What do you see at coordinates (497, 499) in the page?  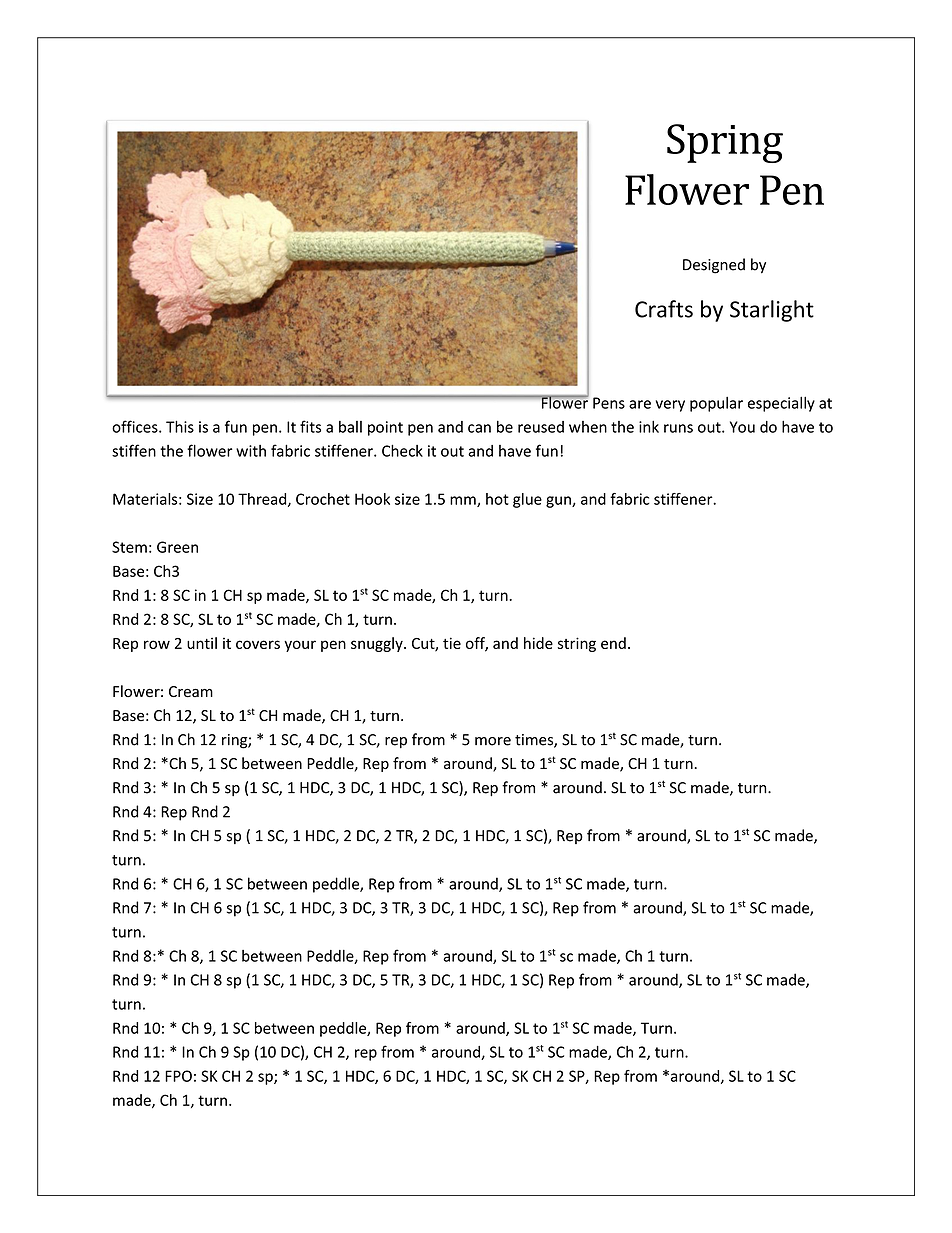 I see `hot` at bounding box center [497, 499].
